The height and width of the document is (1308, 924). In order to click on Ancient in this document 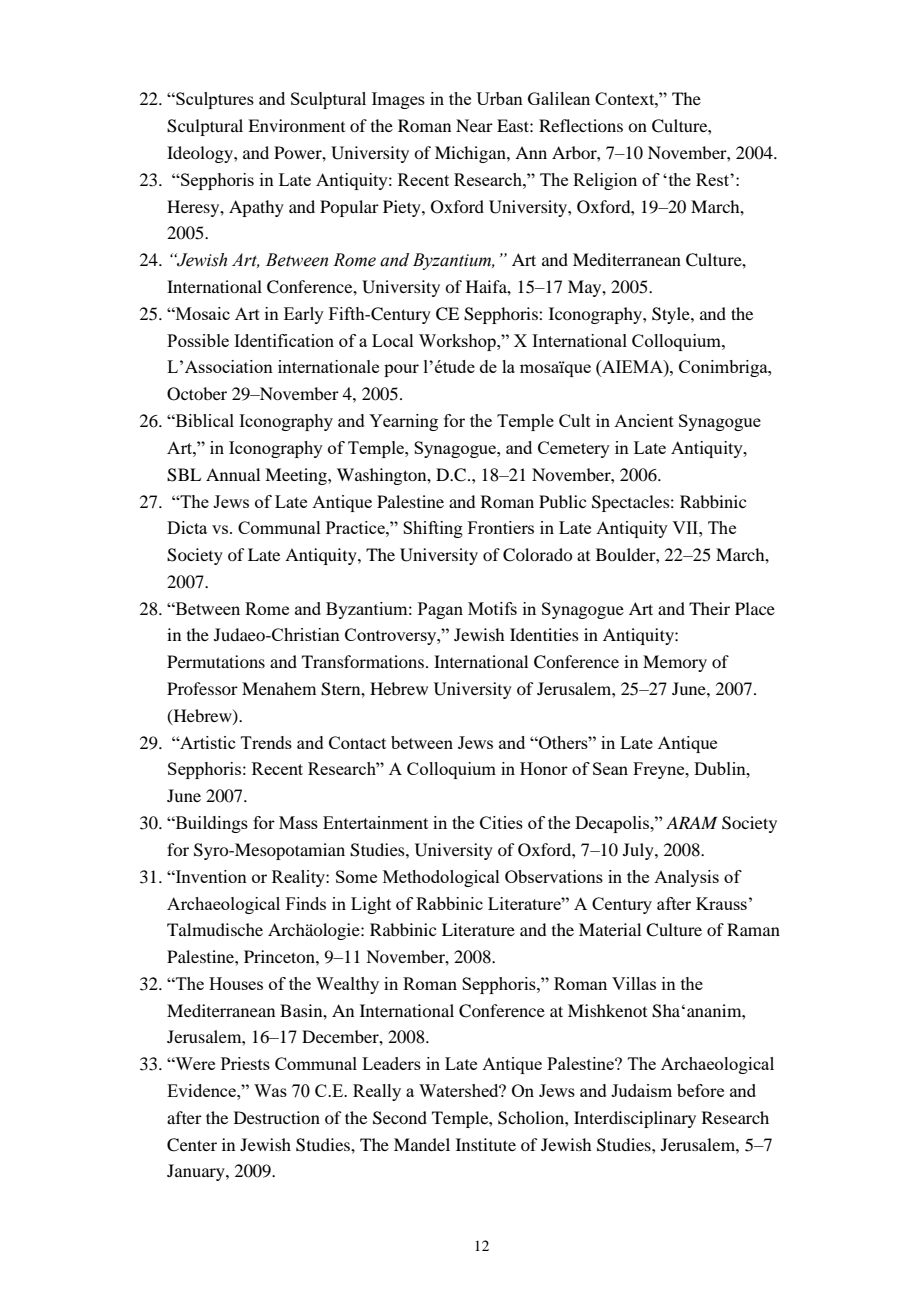, I will do `click(644, 420)`.
